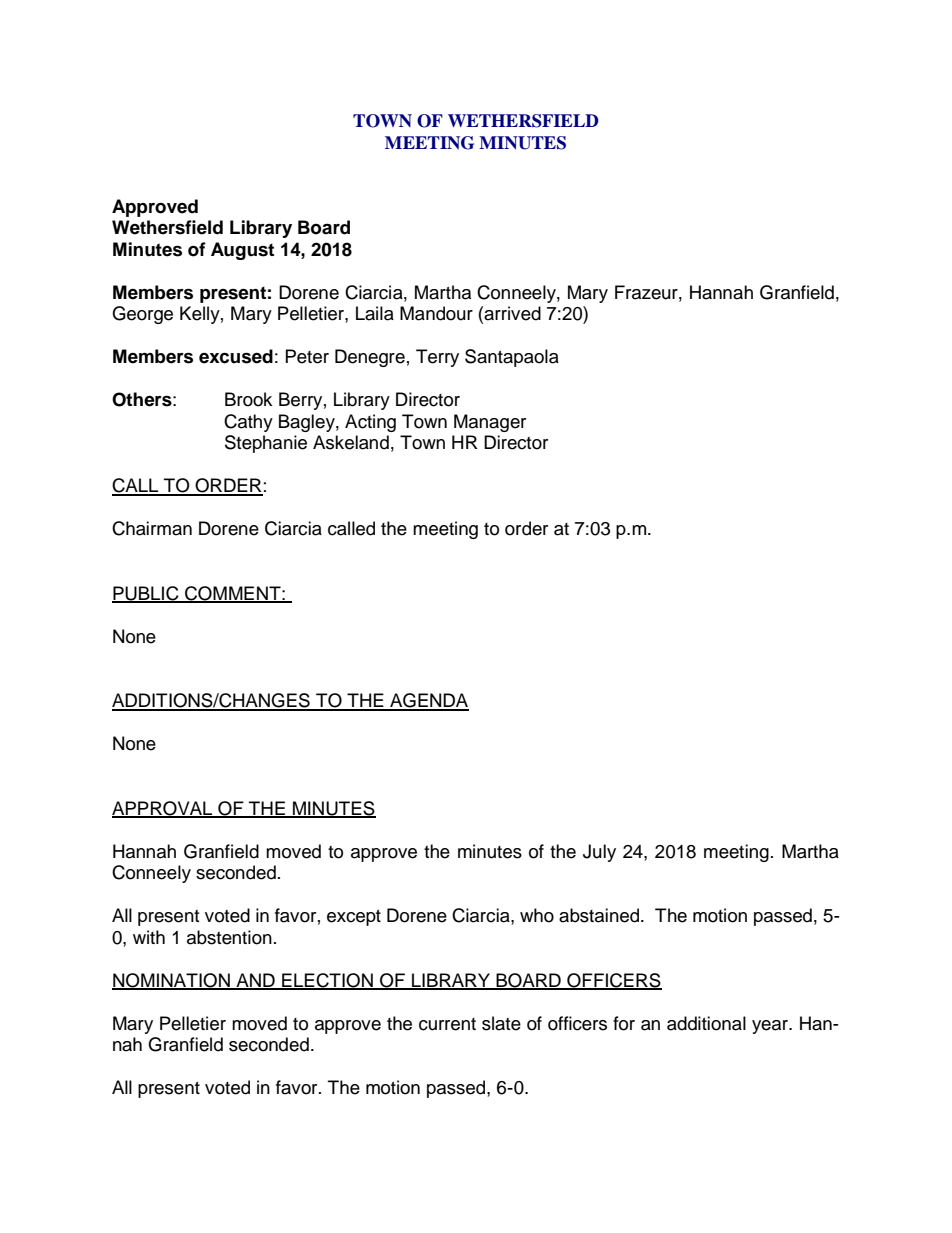 The height and width of the screenshot is (1233, 952). Describe the element at coordinates (375, 313) in the screenshot. I see `Laila` at that location.
